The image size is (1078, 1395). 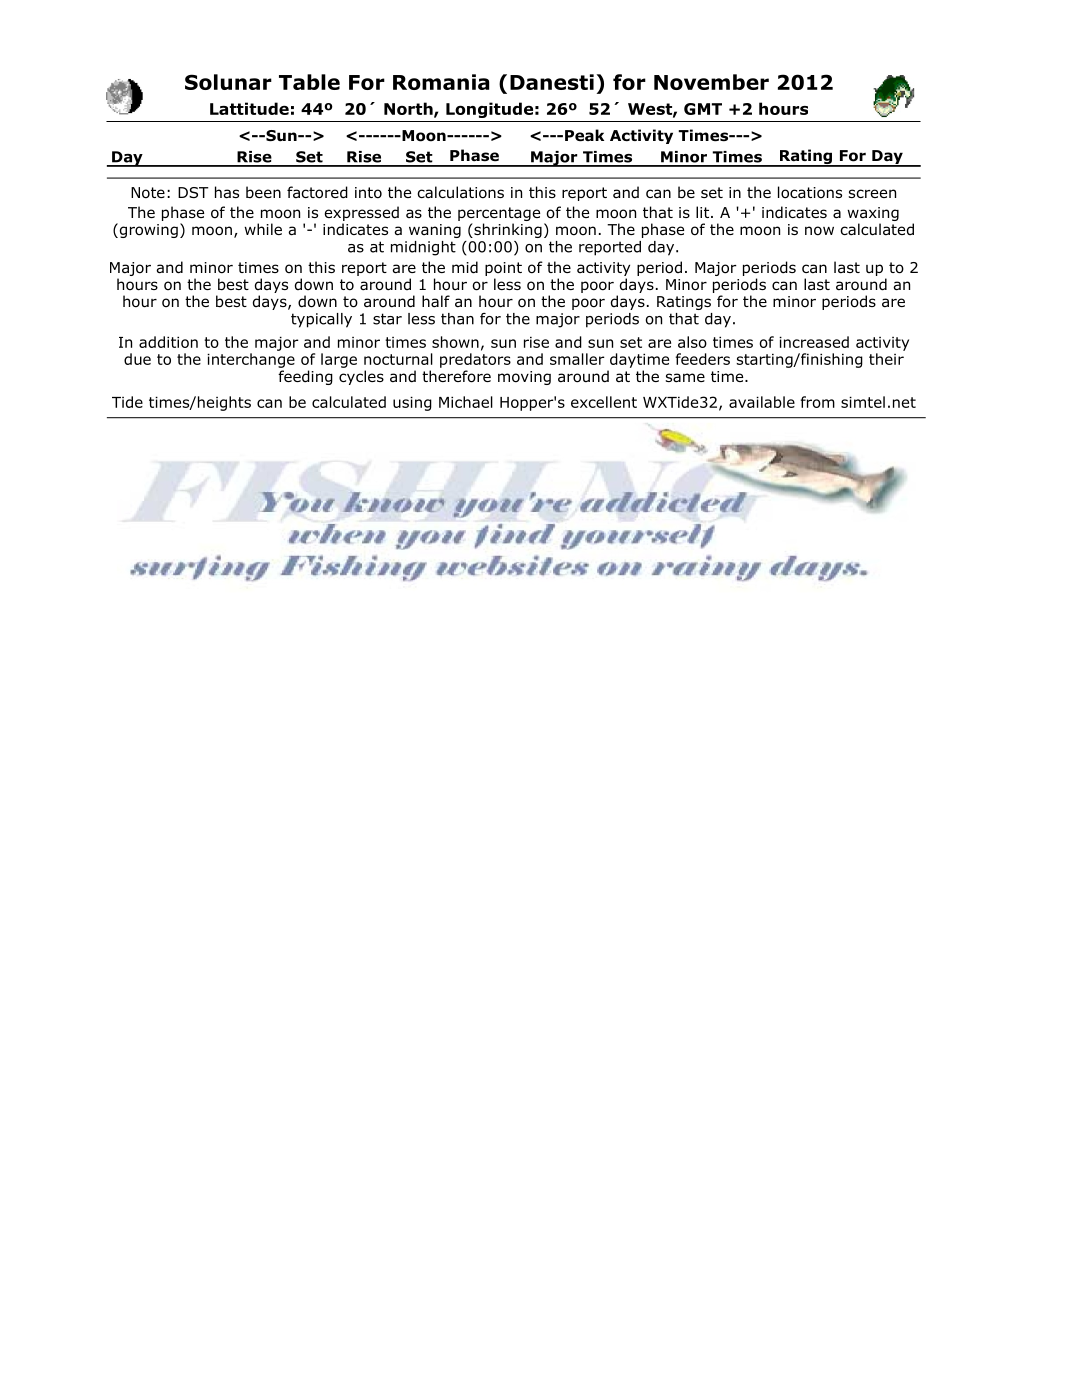 I want to click on calculations, so click(x=460, y=192).
